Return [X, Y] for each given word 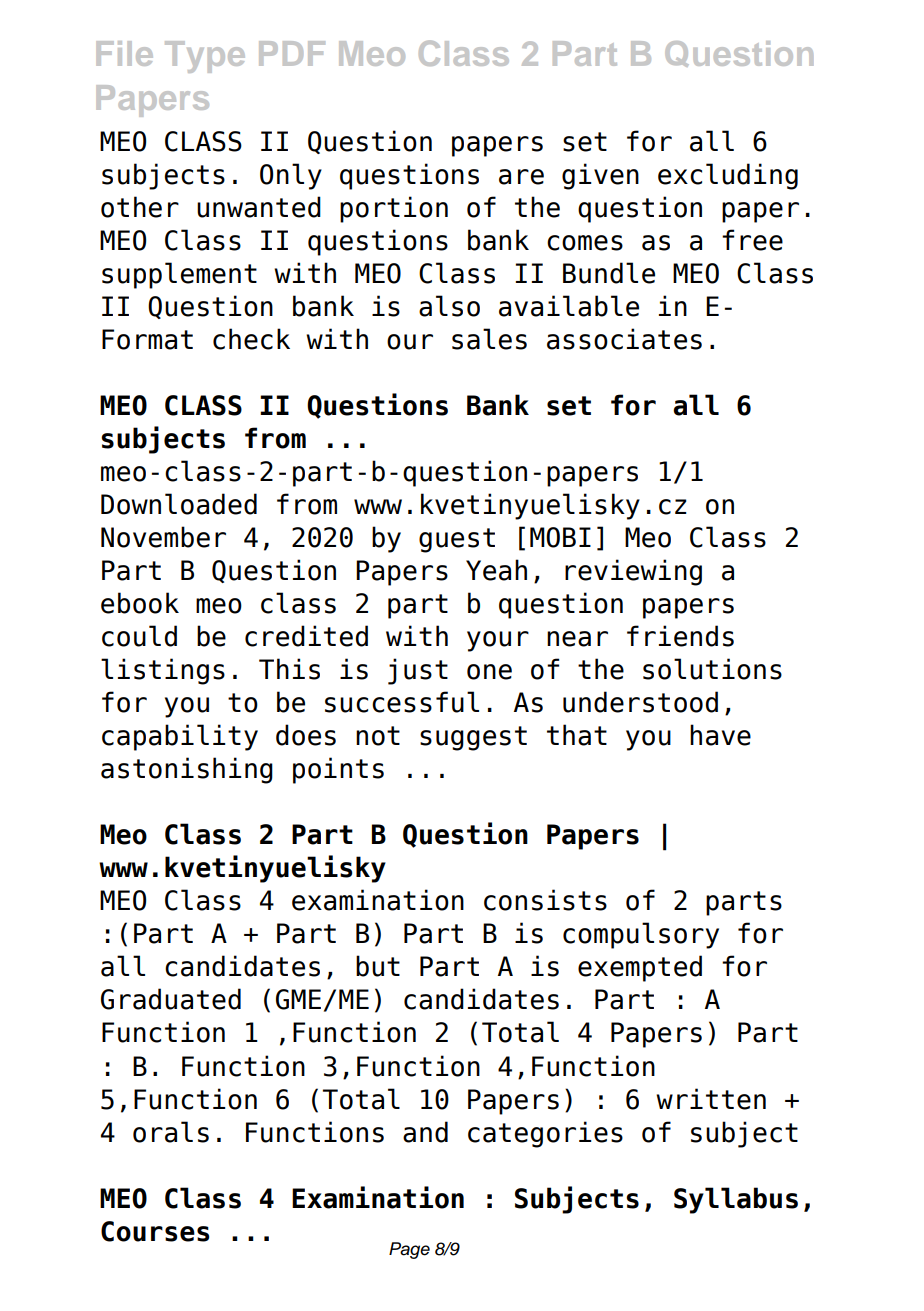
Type [205, 57]
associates [624, 339]
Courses [155, 1231]
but [378, 966]
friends [680, 636]
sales [489, 339]
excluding [728, 176]
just [418, 671]
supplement [179, 275]
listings [163, 671]
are [521, 177]
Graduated [171, 999]
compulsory [641, 935]
